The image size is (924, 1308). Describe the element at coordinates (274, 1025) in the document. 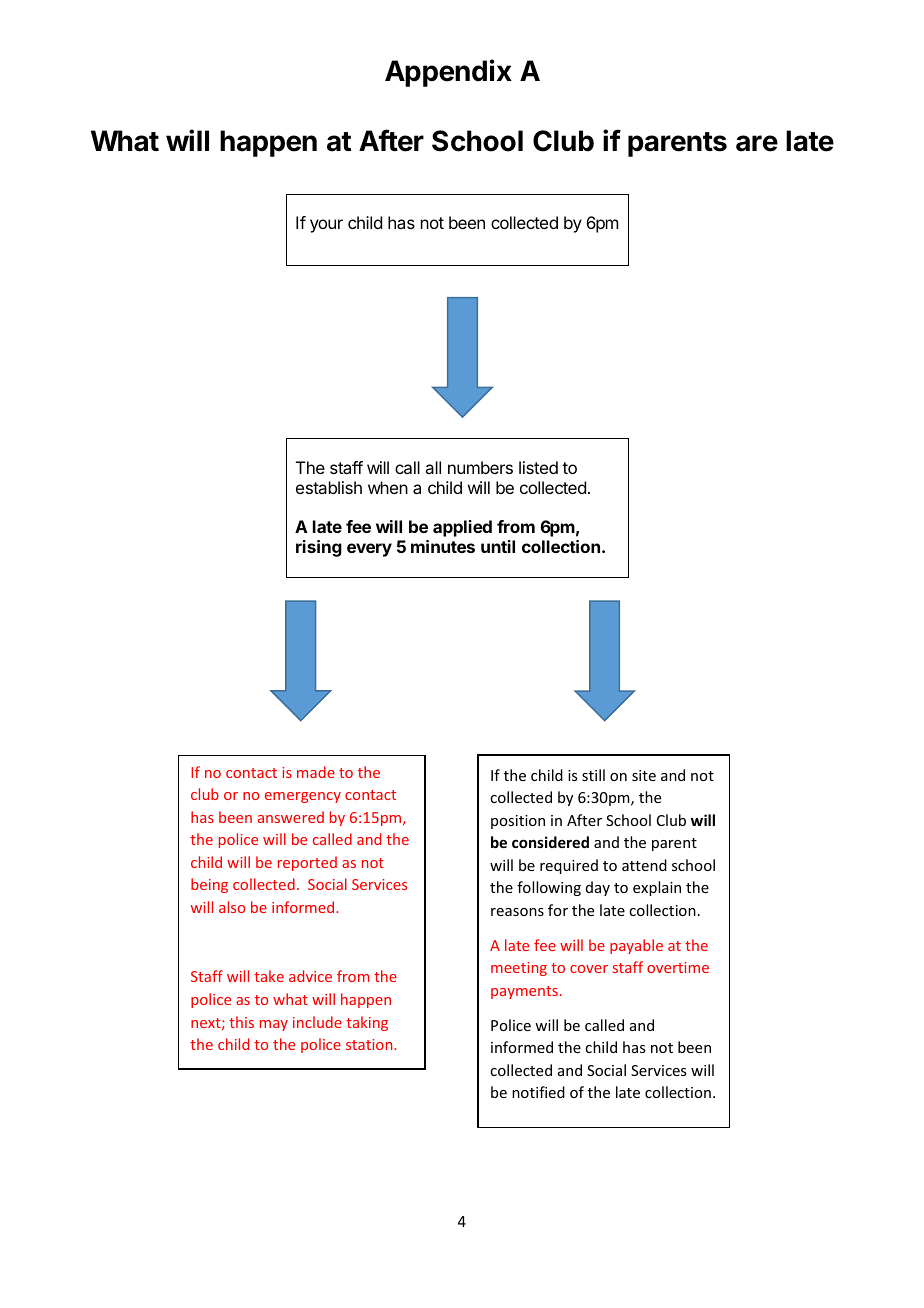

I see `may` at that location.
